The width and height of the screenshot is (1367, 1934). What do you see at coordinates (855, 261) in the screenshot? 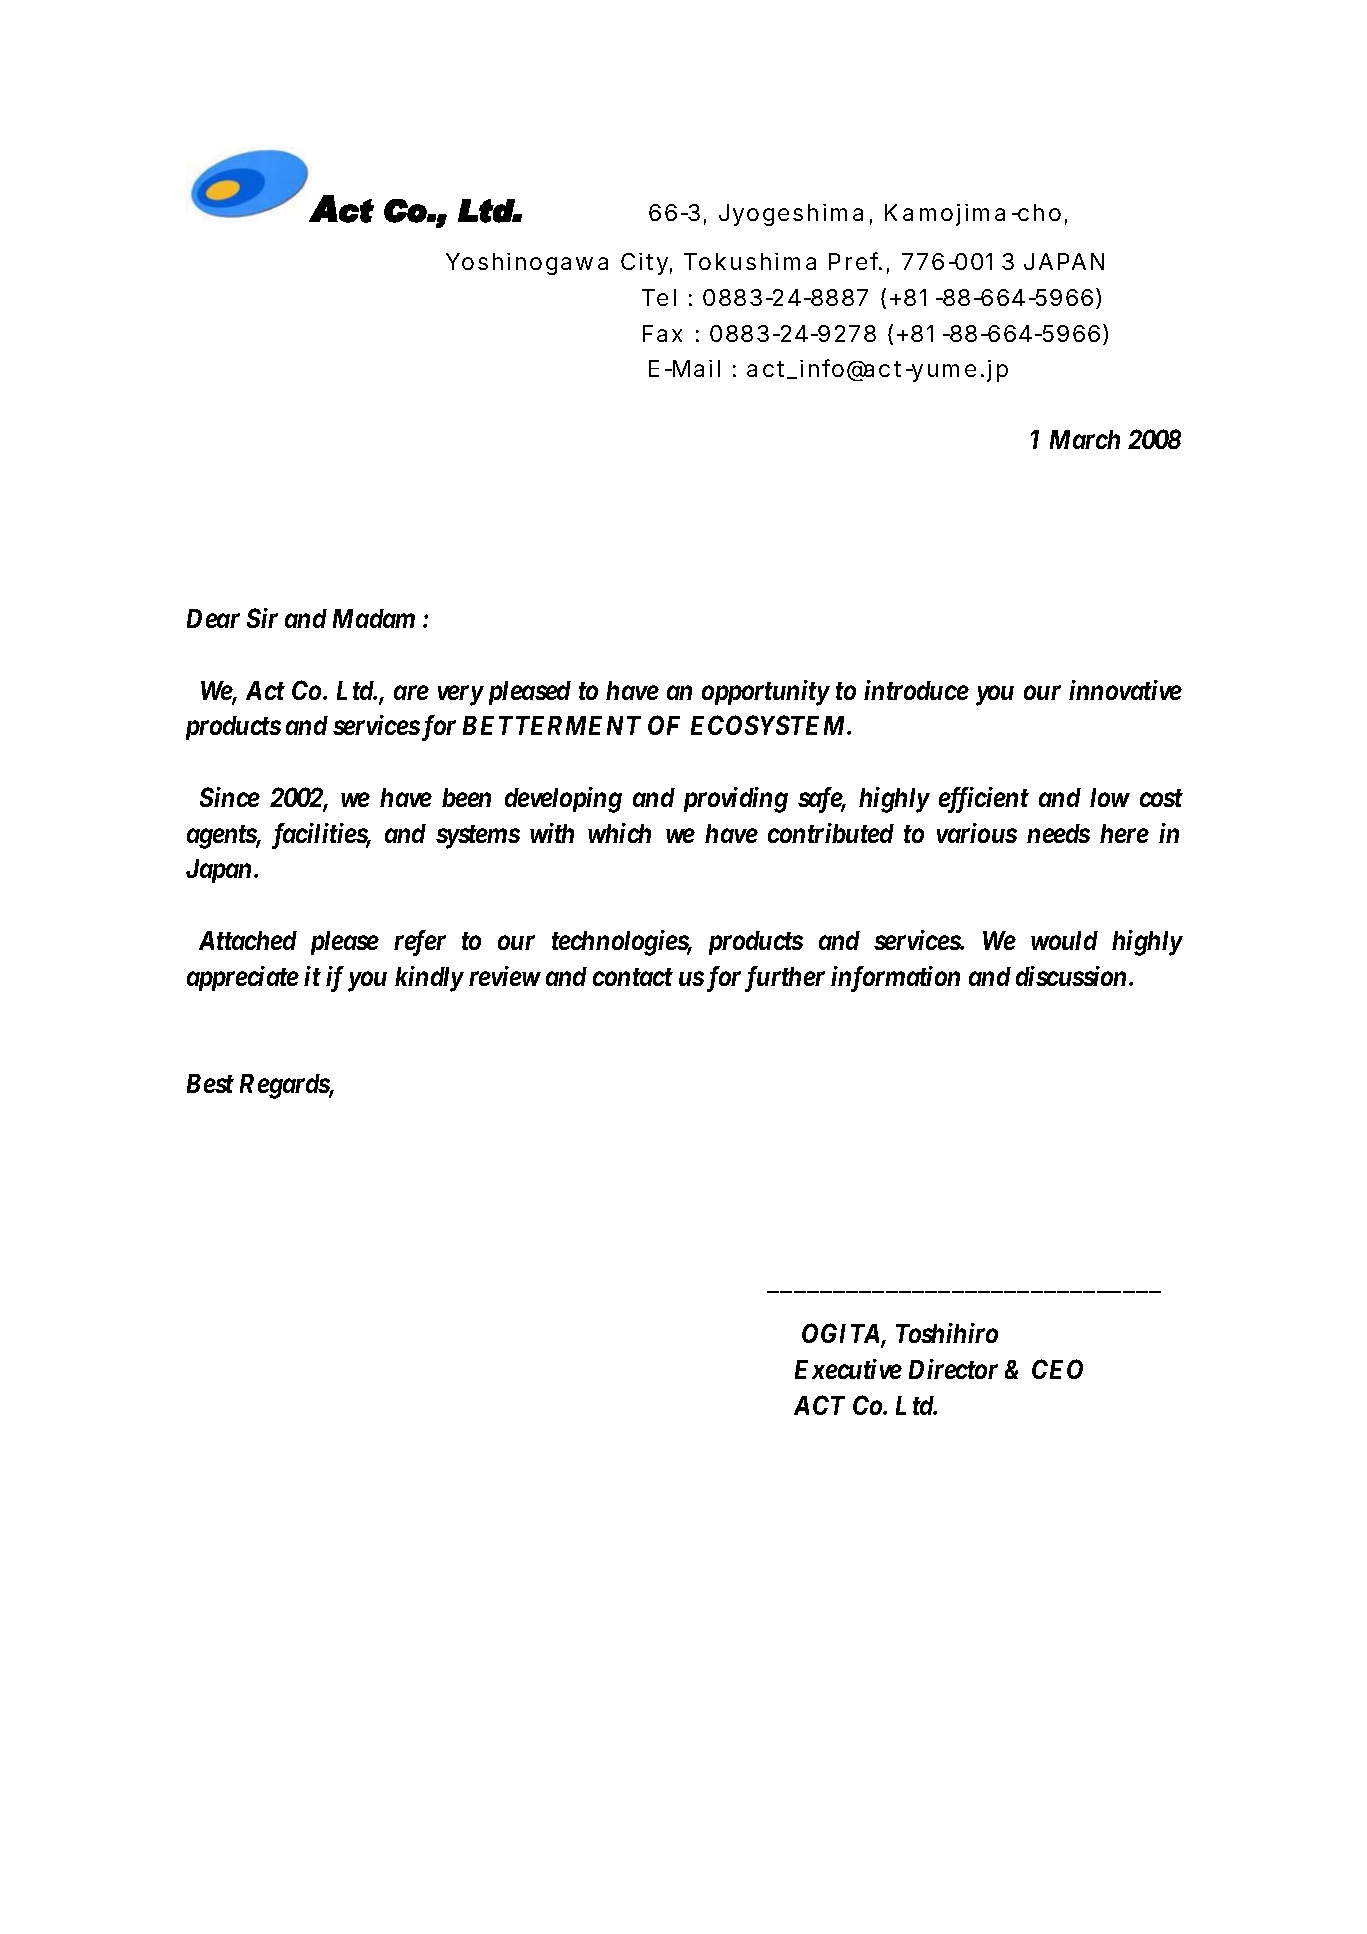
I see `Pref` at bounding box center [855, 261].
